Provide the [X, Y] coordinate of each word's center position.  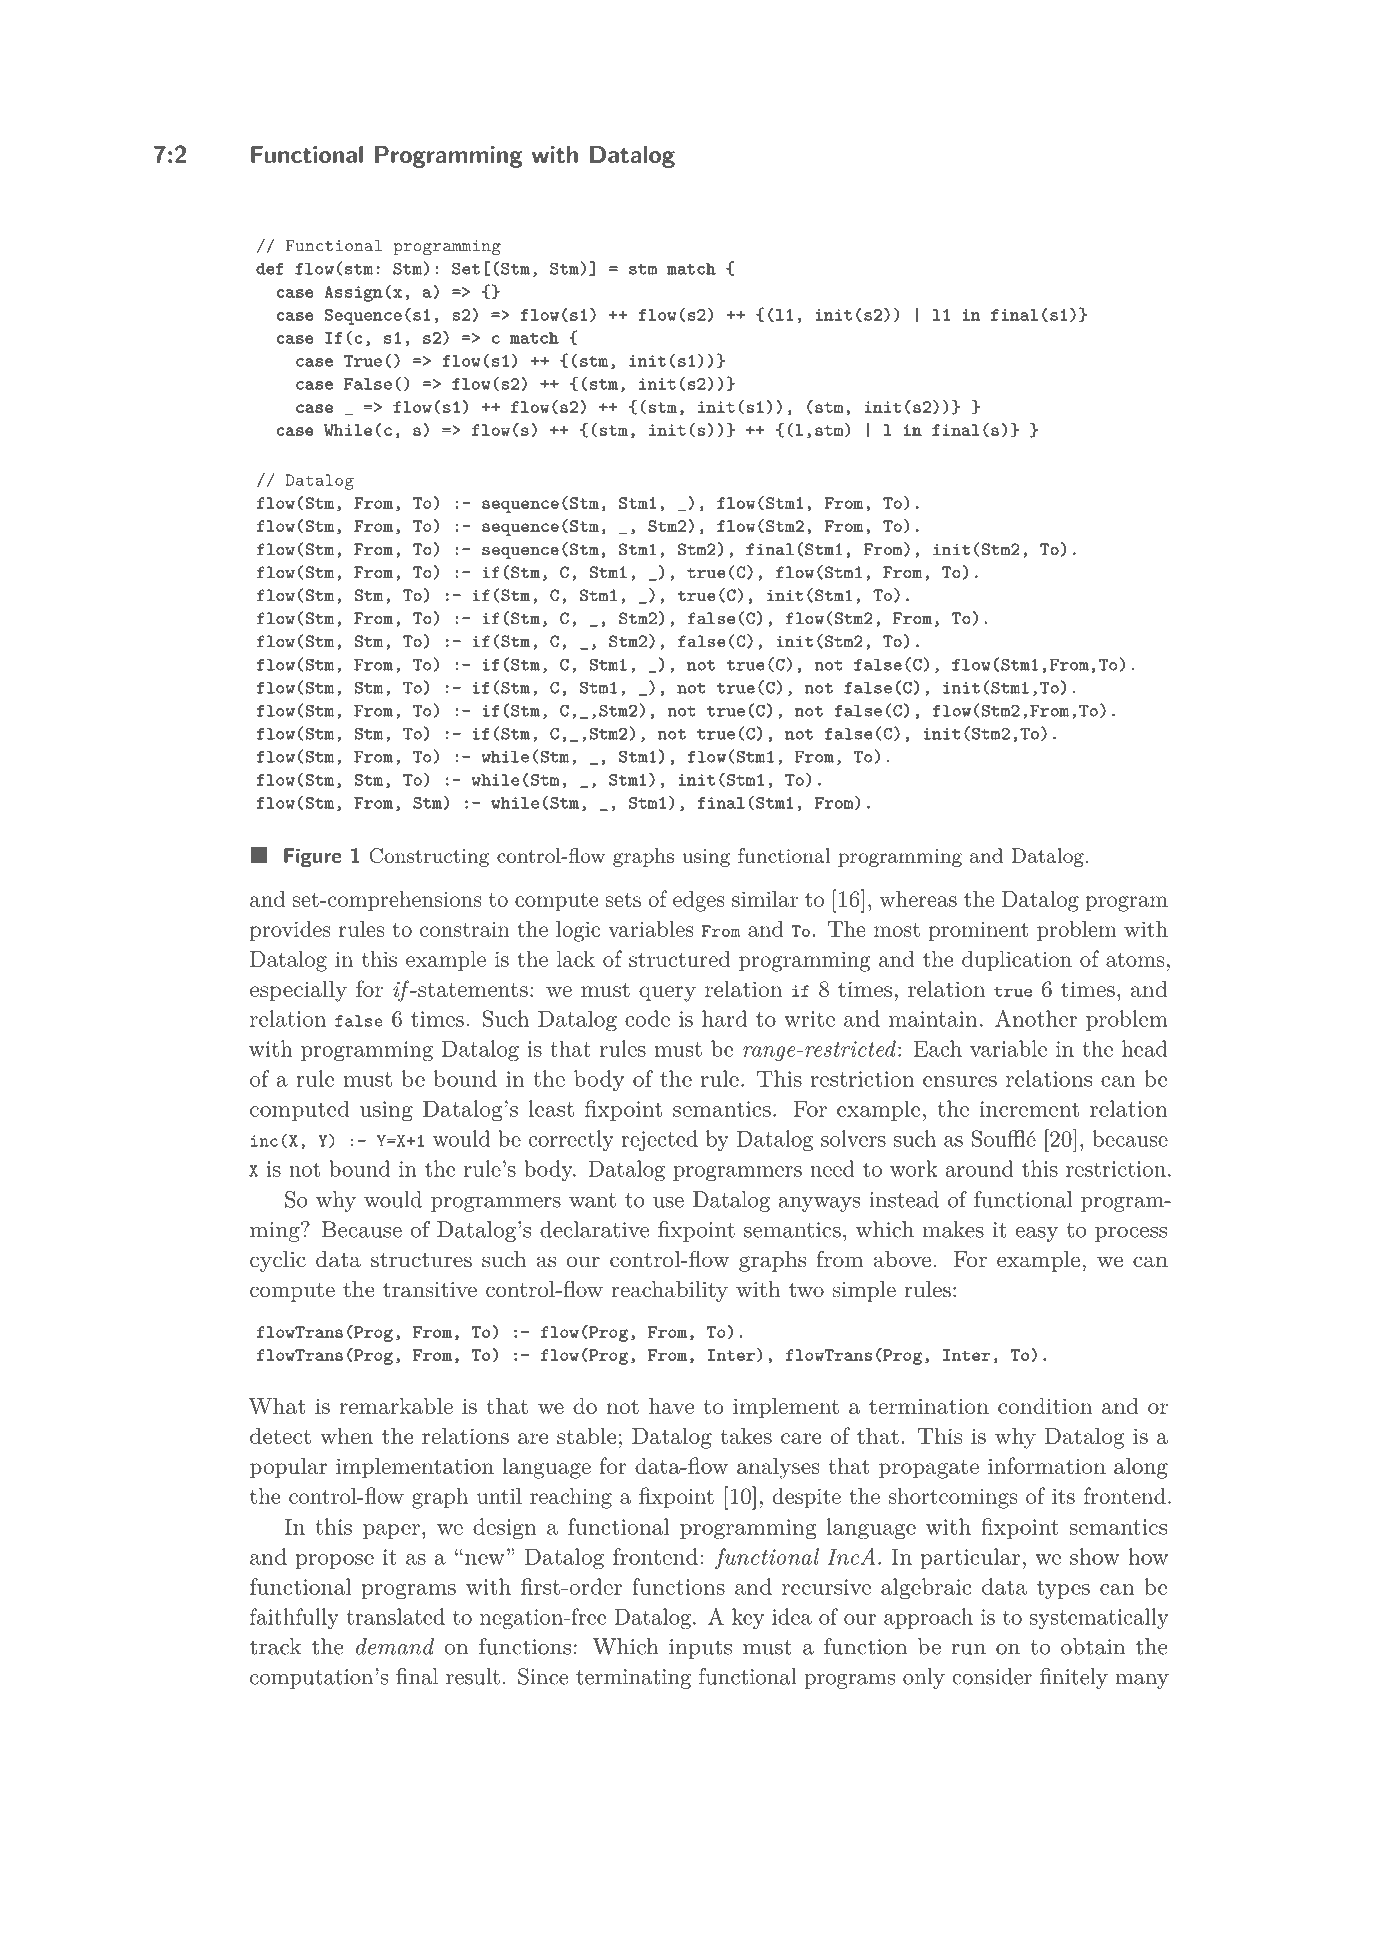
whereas [918, 899]
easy [1036, 1234]
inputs [700, 1649]
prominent [978, 931]
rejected [660, 1140]
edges [699, 901]
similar [765, 899]
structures [421, 1260]
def [269, 269]
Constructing [429, 857]
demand [395, 1646]
